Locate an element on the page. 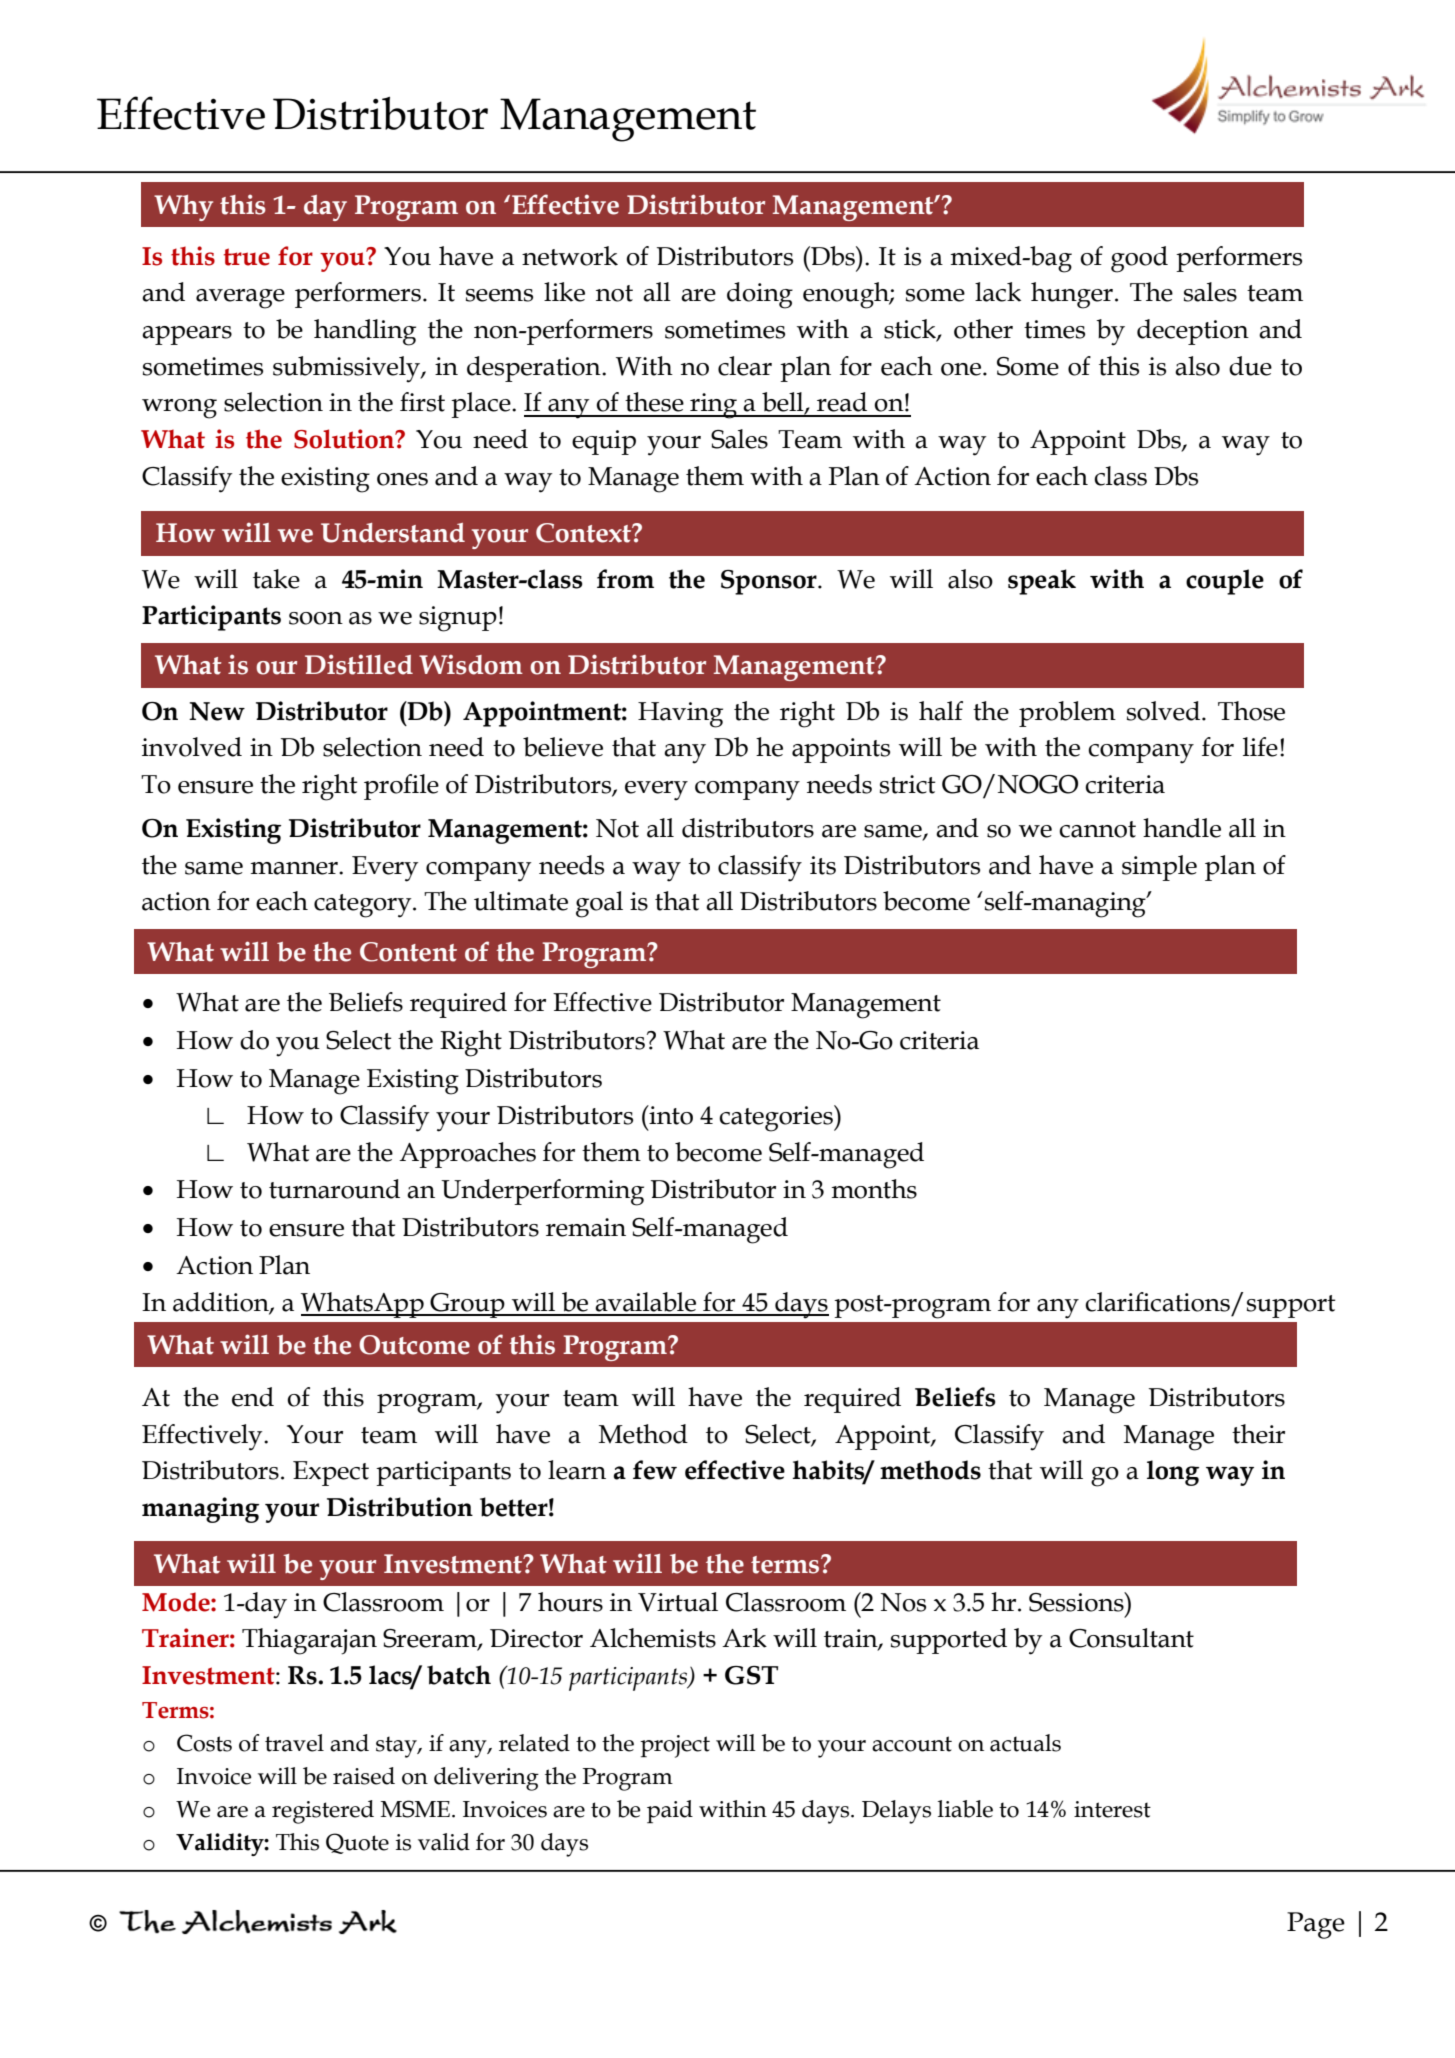 This image has height=2058, width=1455. categories is located at coordinates (777, 1118).
